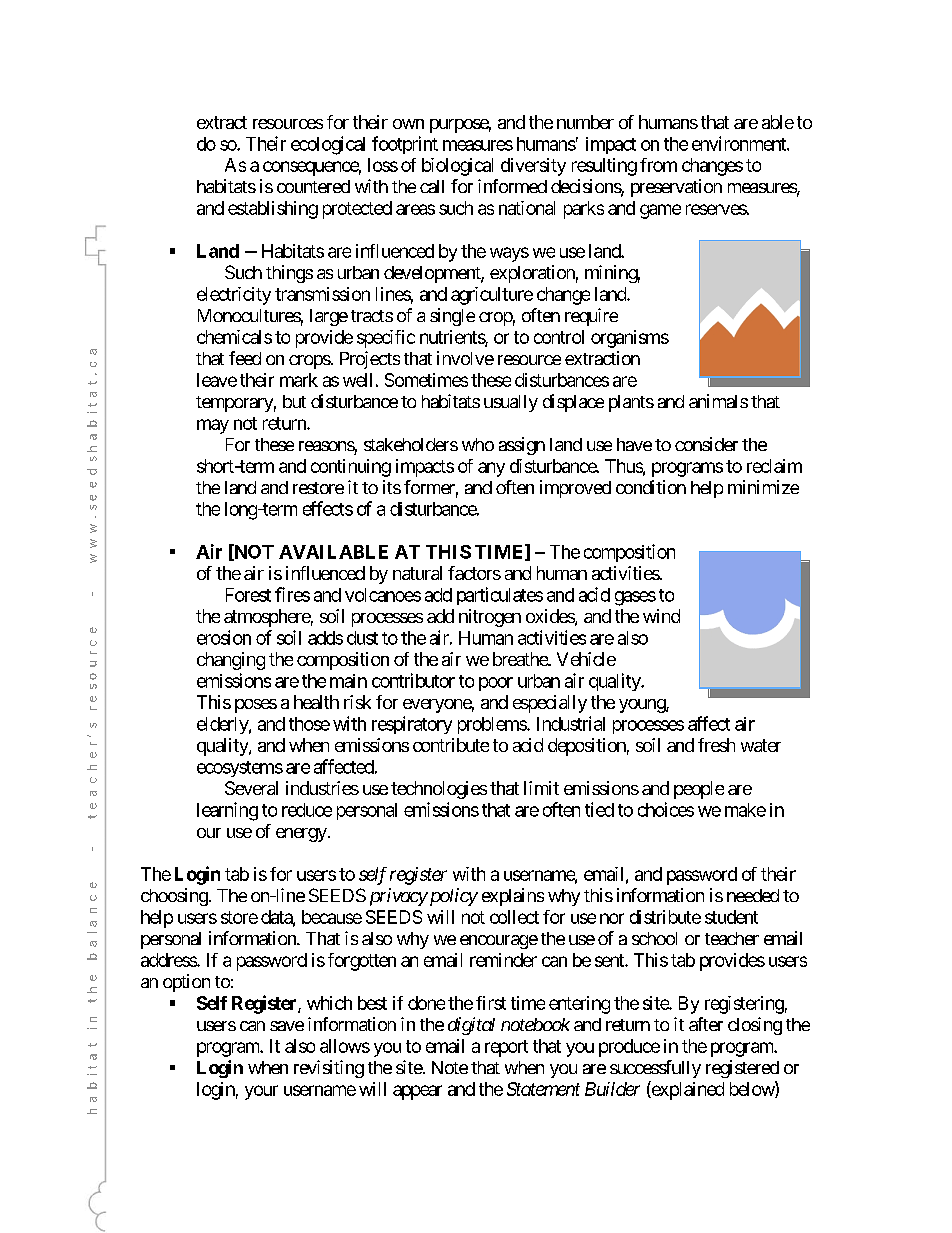 The image size is (952, 1233). What do you see at coordinates (740, 143) in the screenshot?
I see `environment` at bounding box center [740, 143].
